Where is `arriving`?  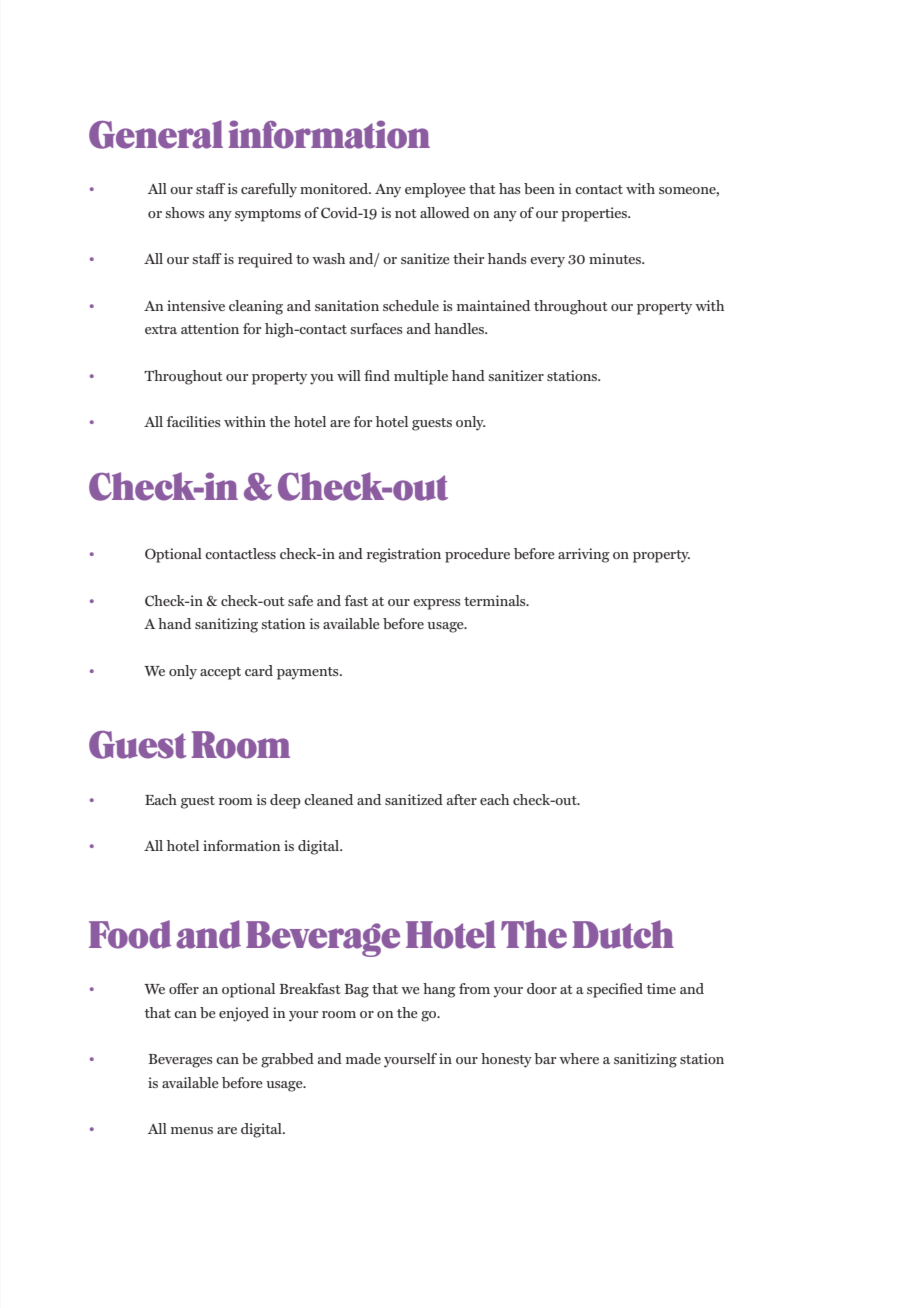 arriving is located at coordinates (584, 555).
